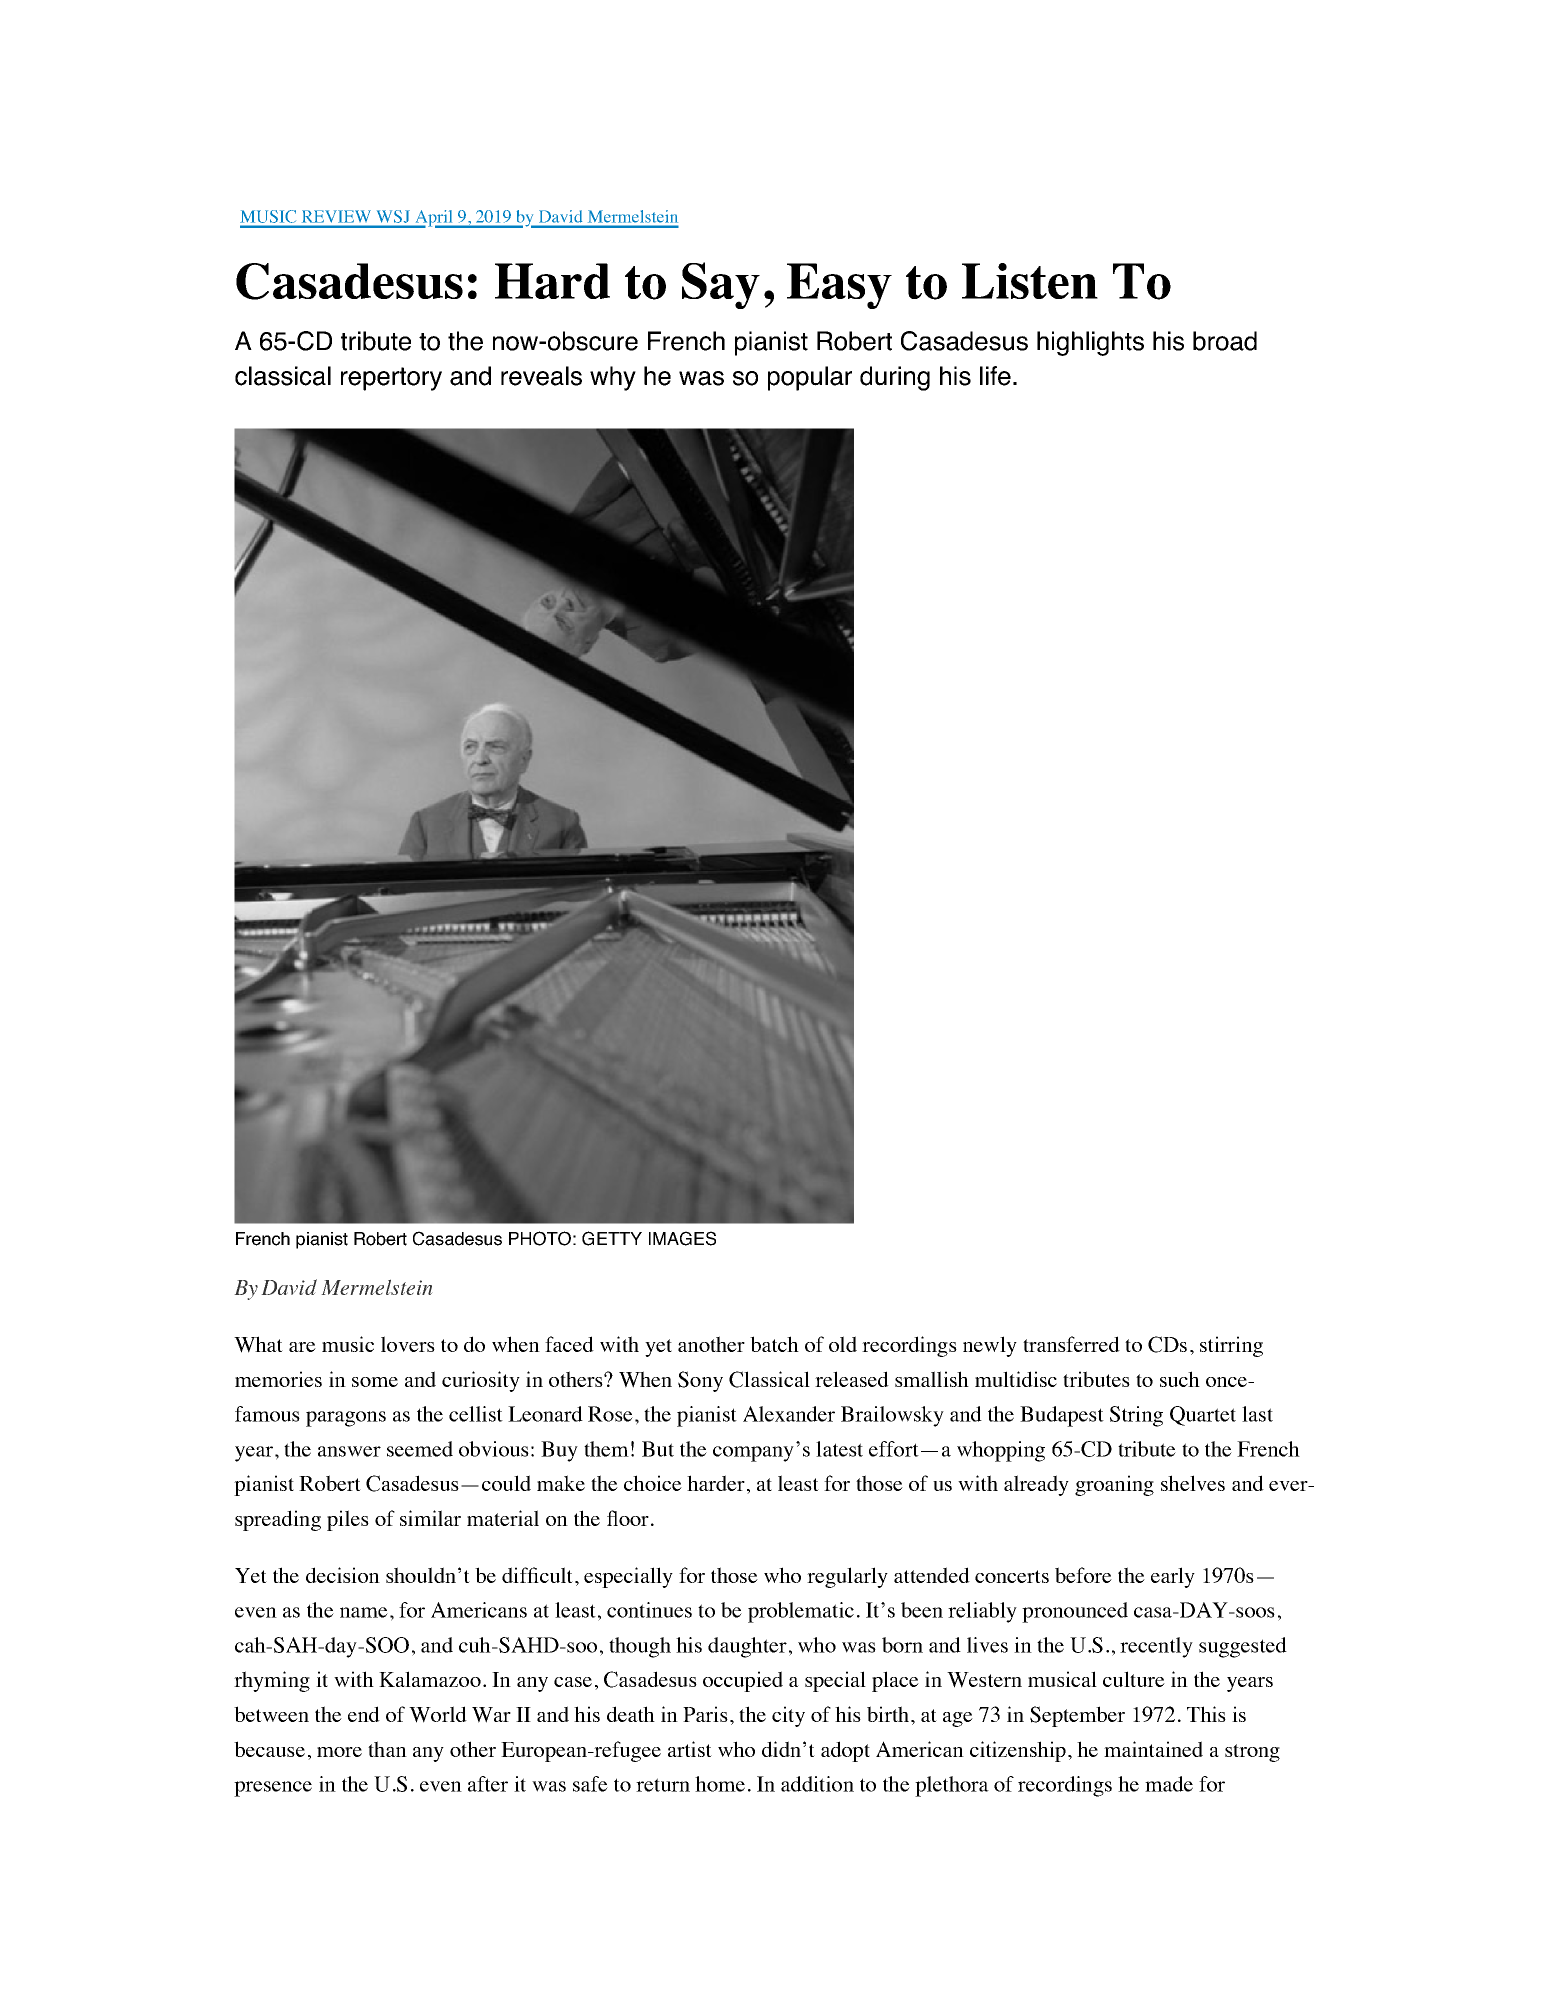  I want to click on PHOTO, so click(540, 1238).
